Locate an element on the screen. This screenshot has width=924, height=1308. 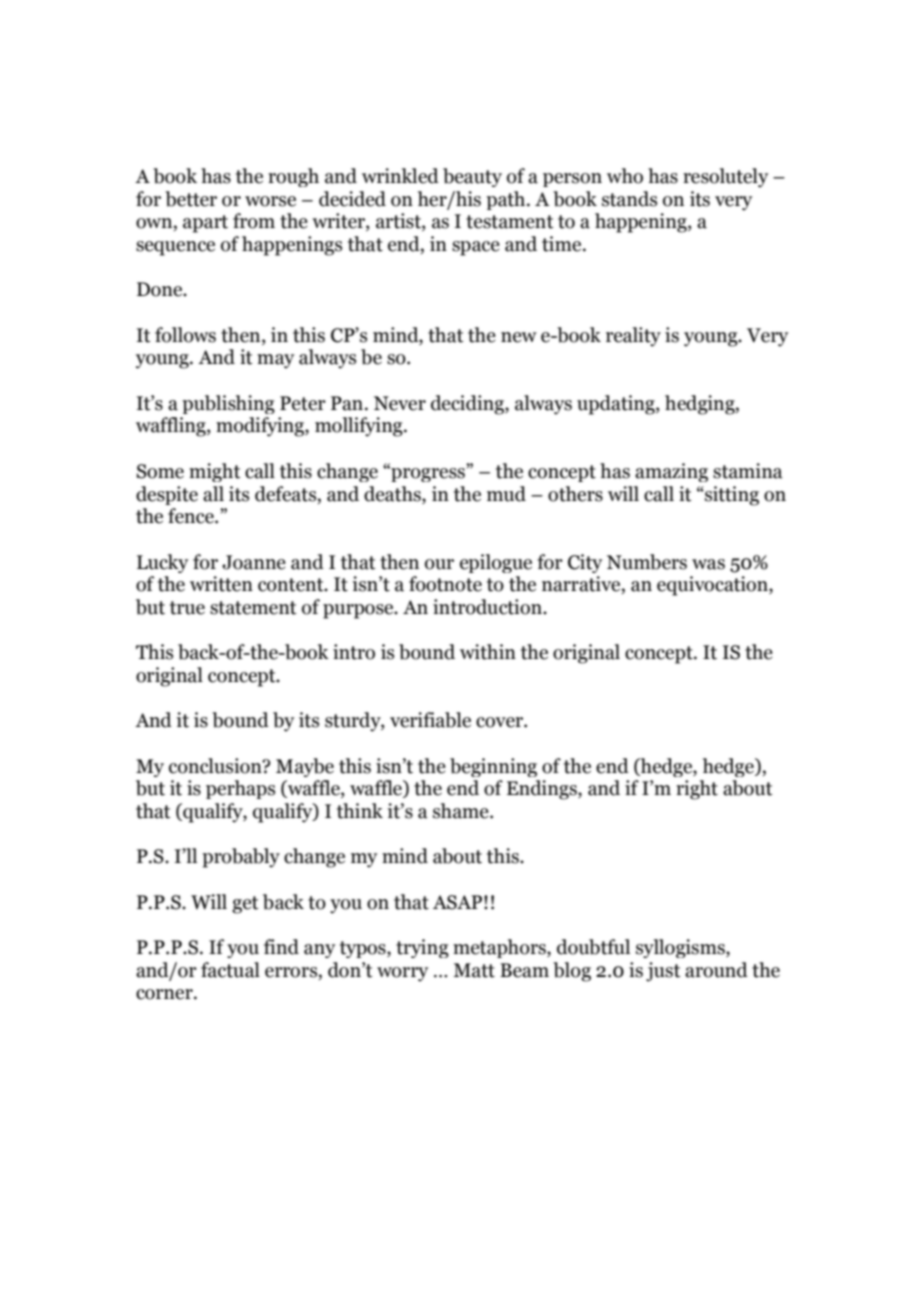
from is located at coordinates (254, 221).
